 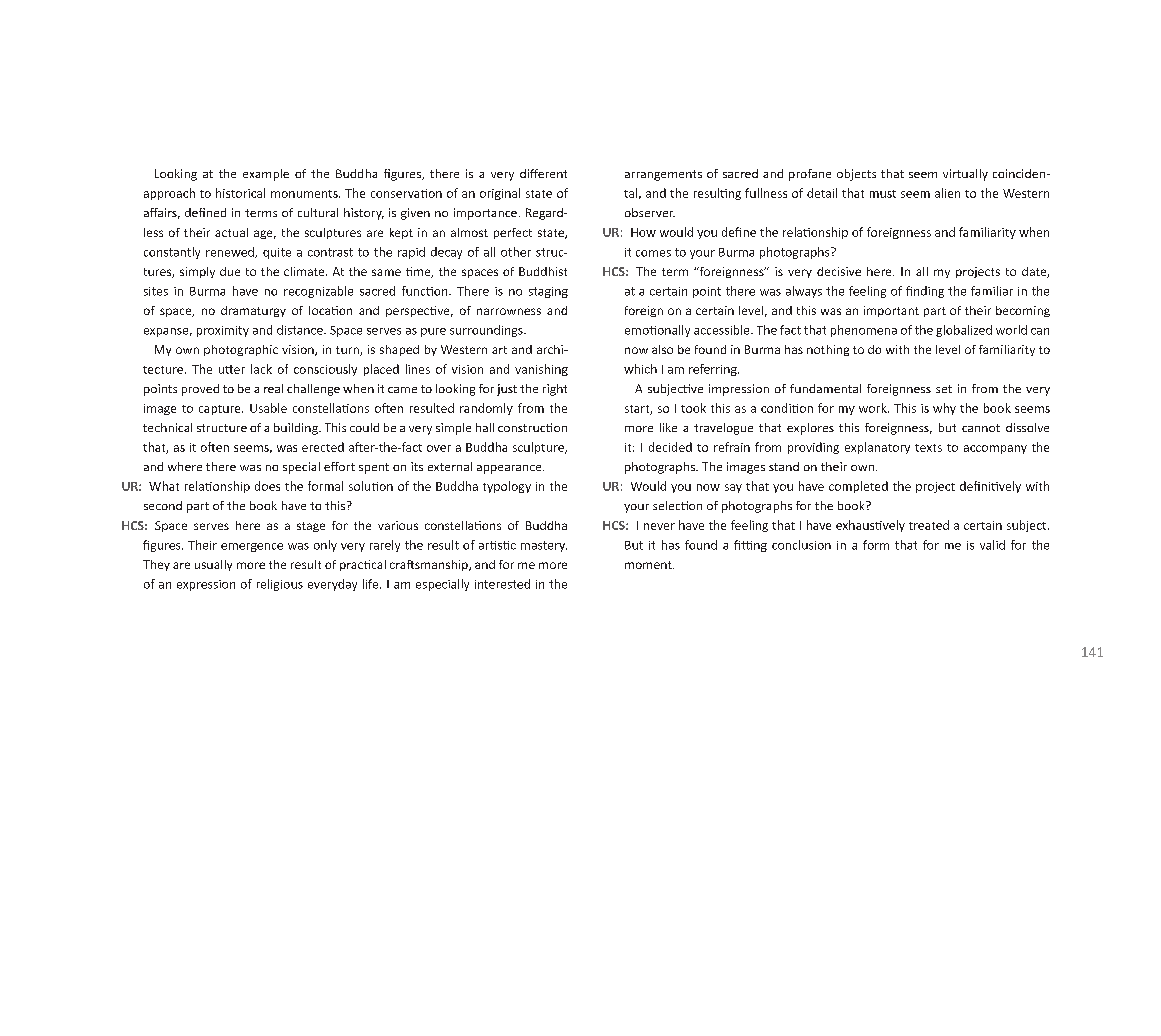 What do you see at coordinates (253, 311) in the page?
I see `dramaturgy` at bounding box center [253, 311].
